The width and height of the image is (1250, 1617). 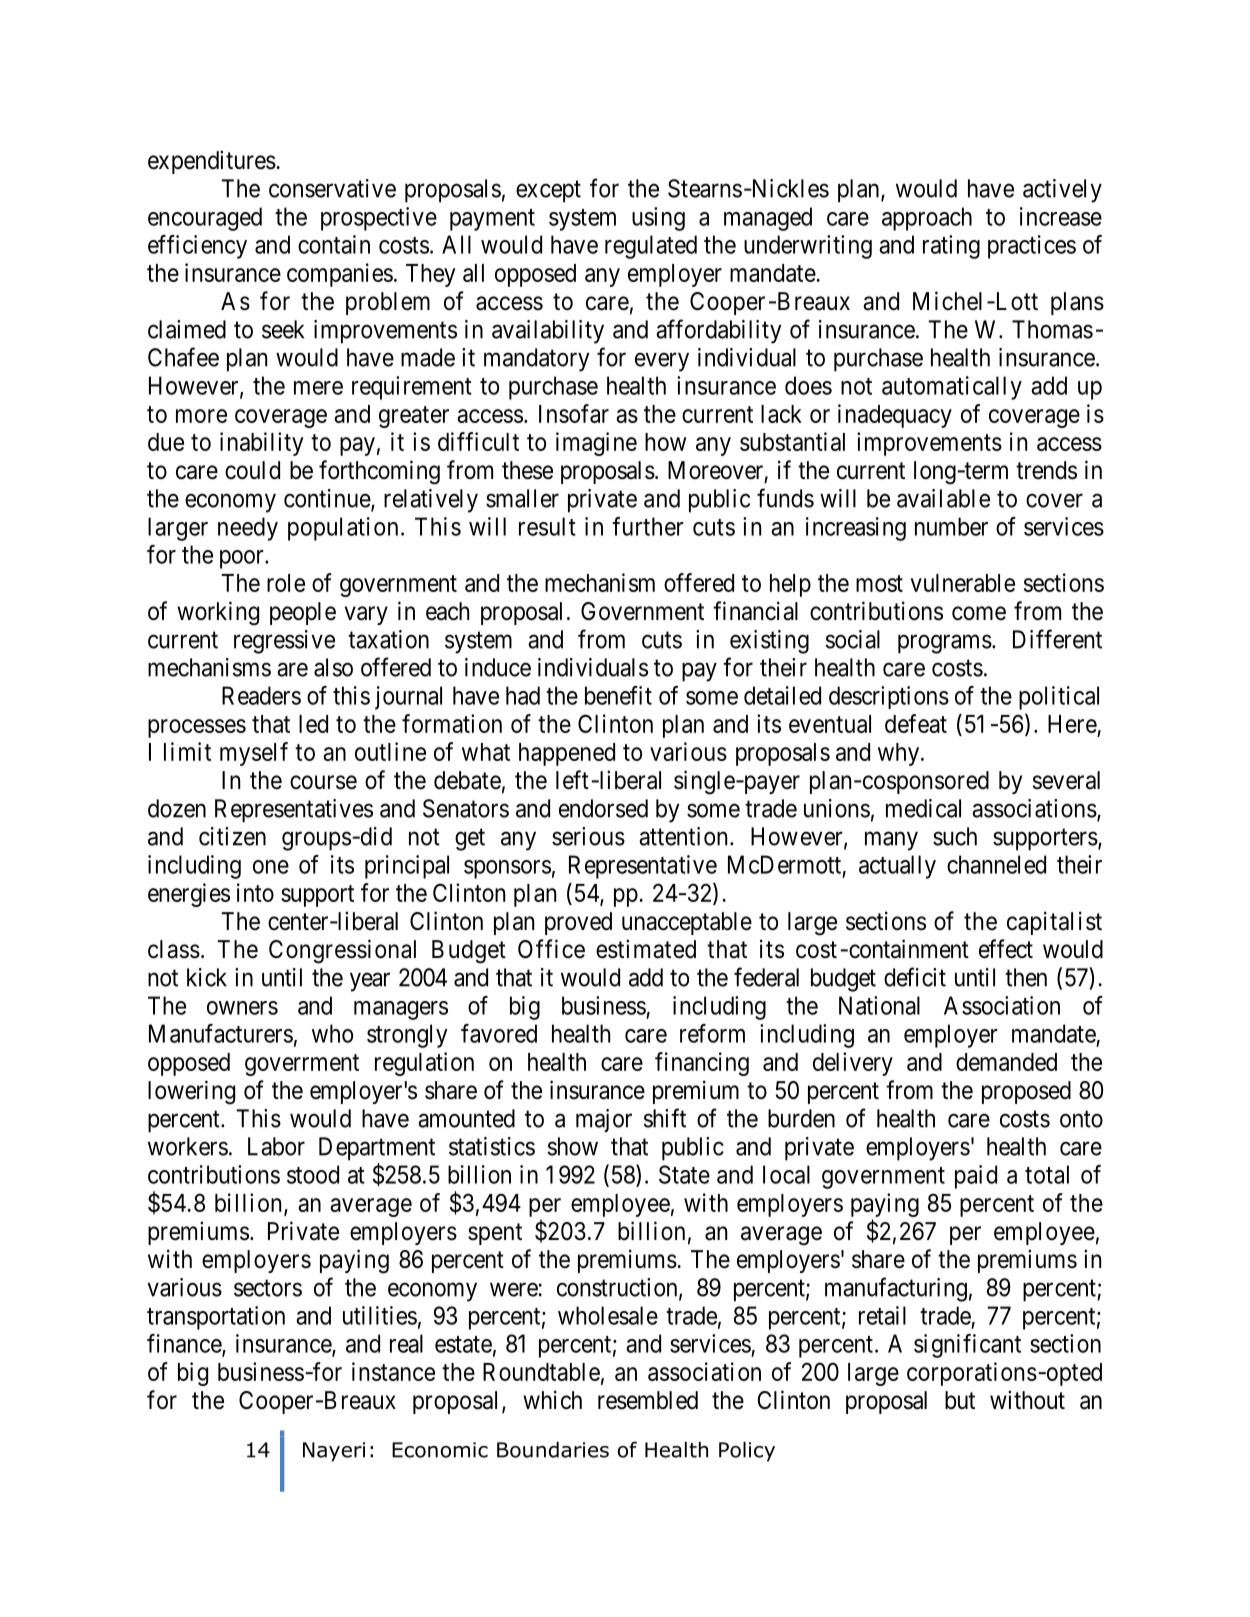 I want to click on conservative, so click(x=332, y=188).
